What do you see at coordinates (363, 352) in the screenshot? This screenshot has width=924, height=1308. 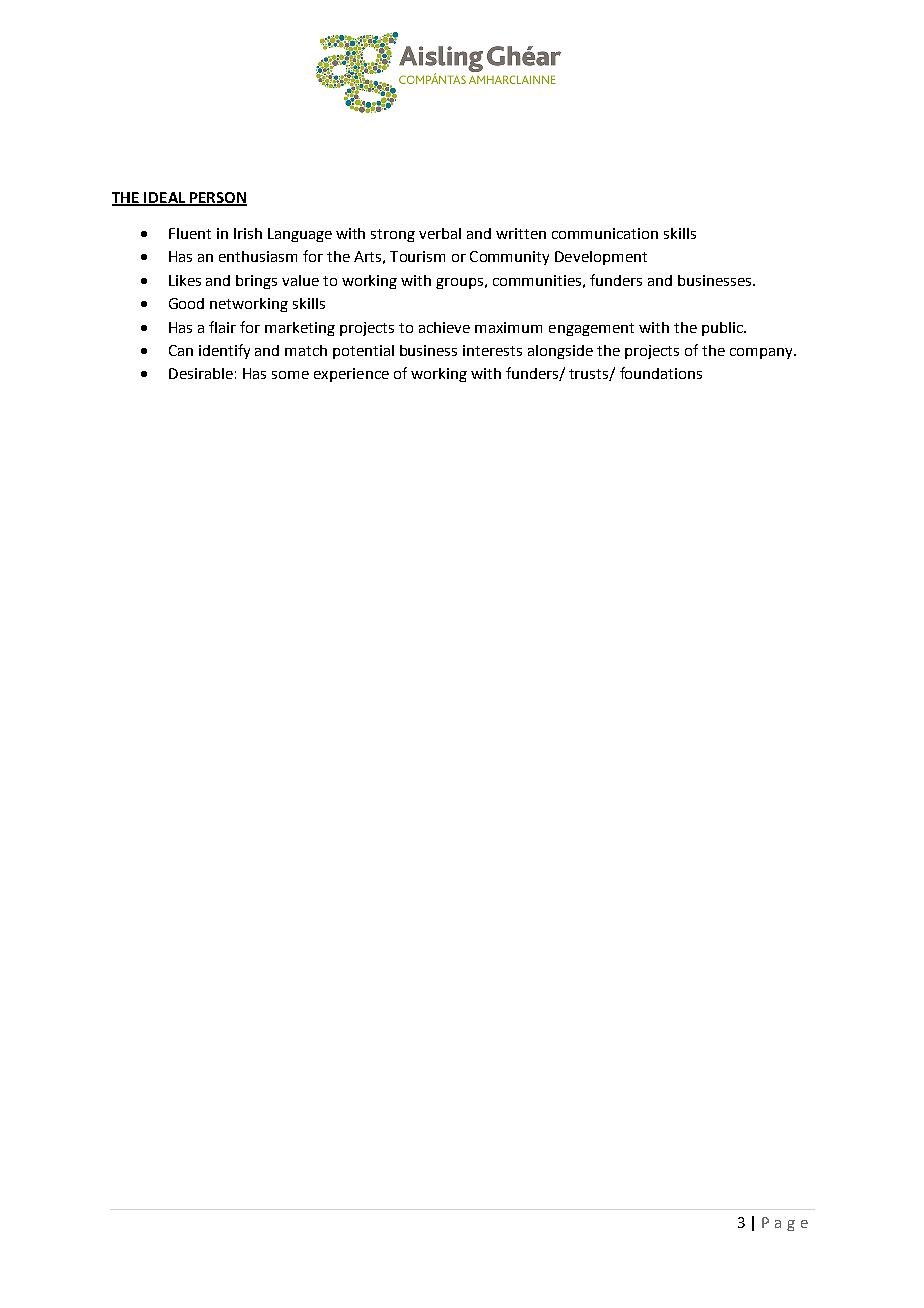 I see `potential` at bounding box center [363, 352].
